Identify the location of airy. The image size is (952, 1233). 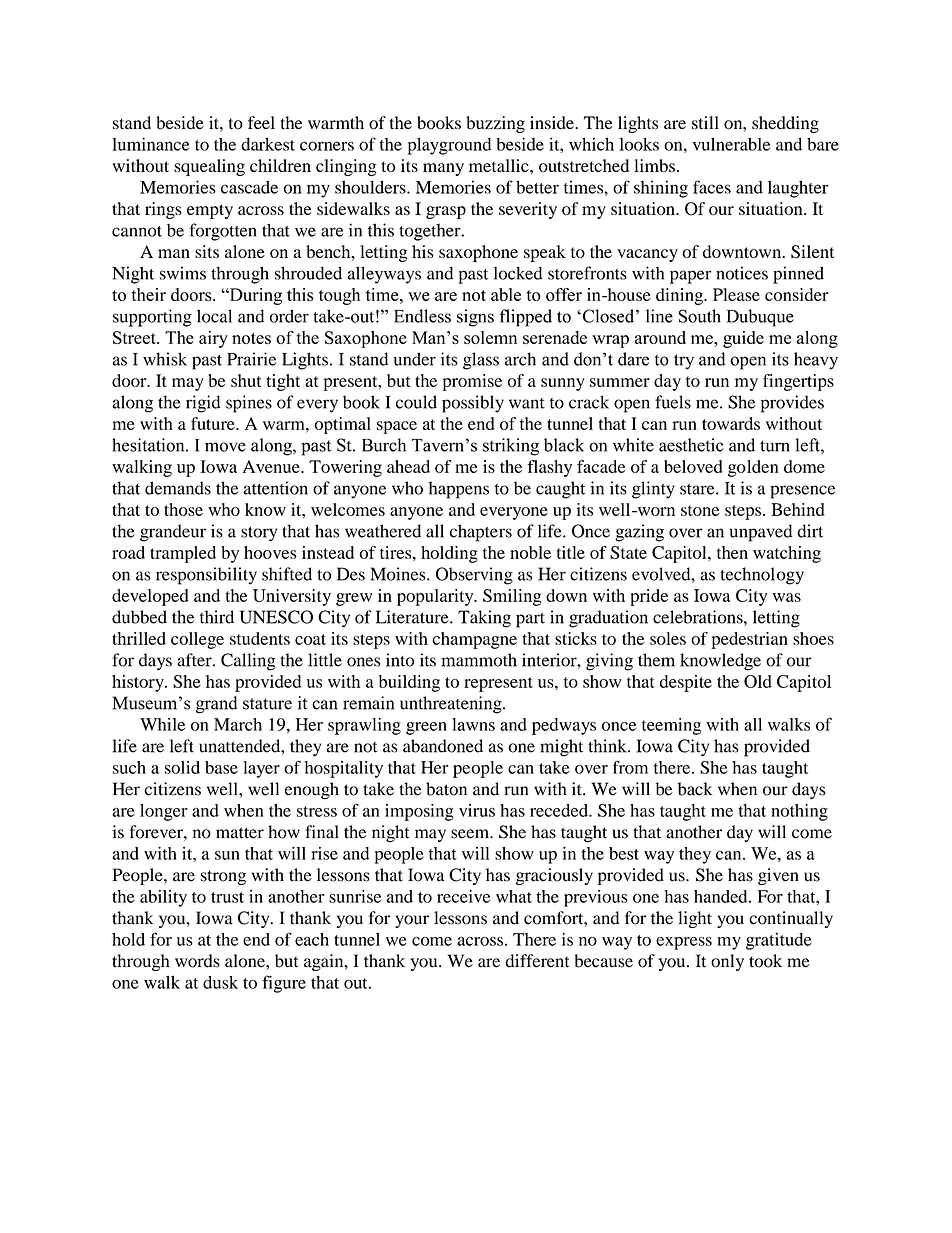
(213, 339).
